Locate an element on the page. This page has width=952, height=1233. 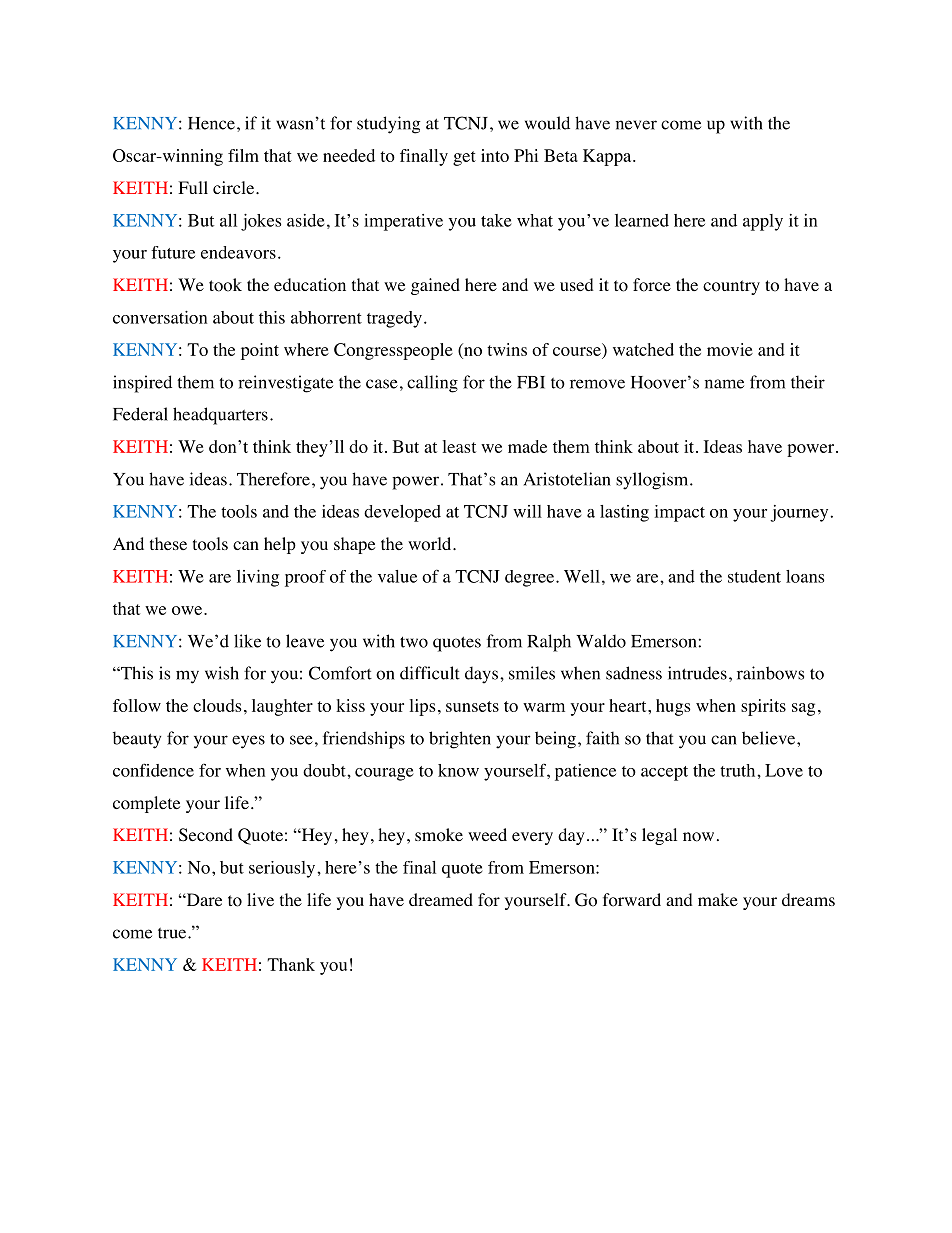
truth is located at coordinates (739, 770).
